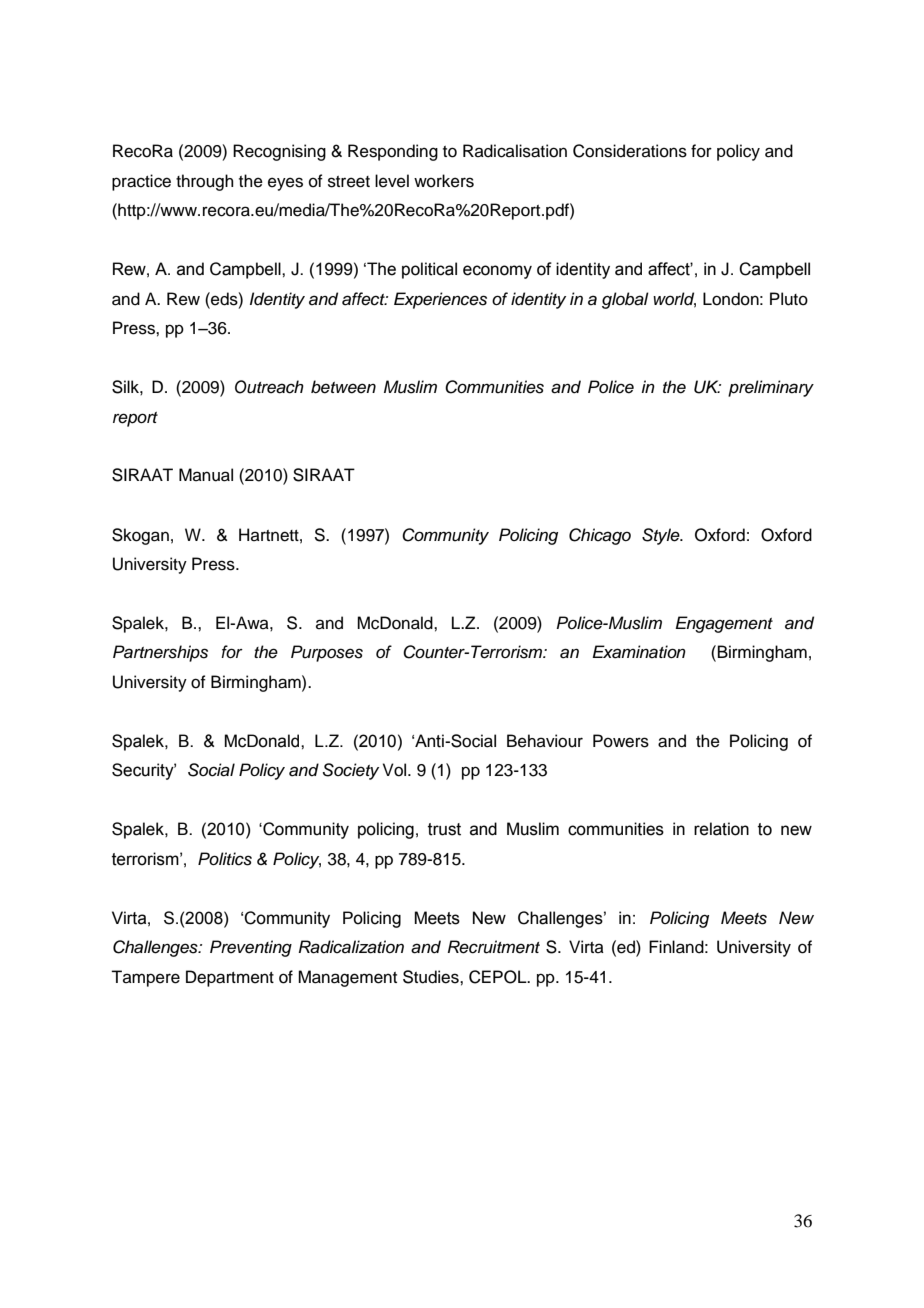  What do you see at coordinates (494, 947) in the image?
I see `Recruitment` at bounding box center [494, 947].
